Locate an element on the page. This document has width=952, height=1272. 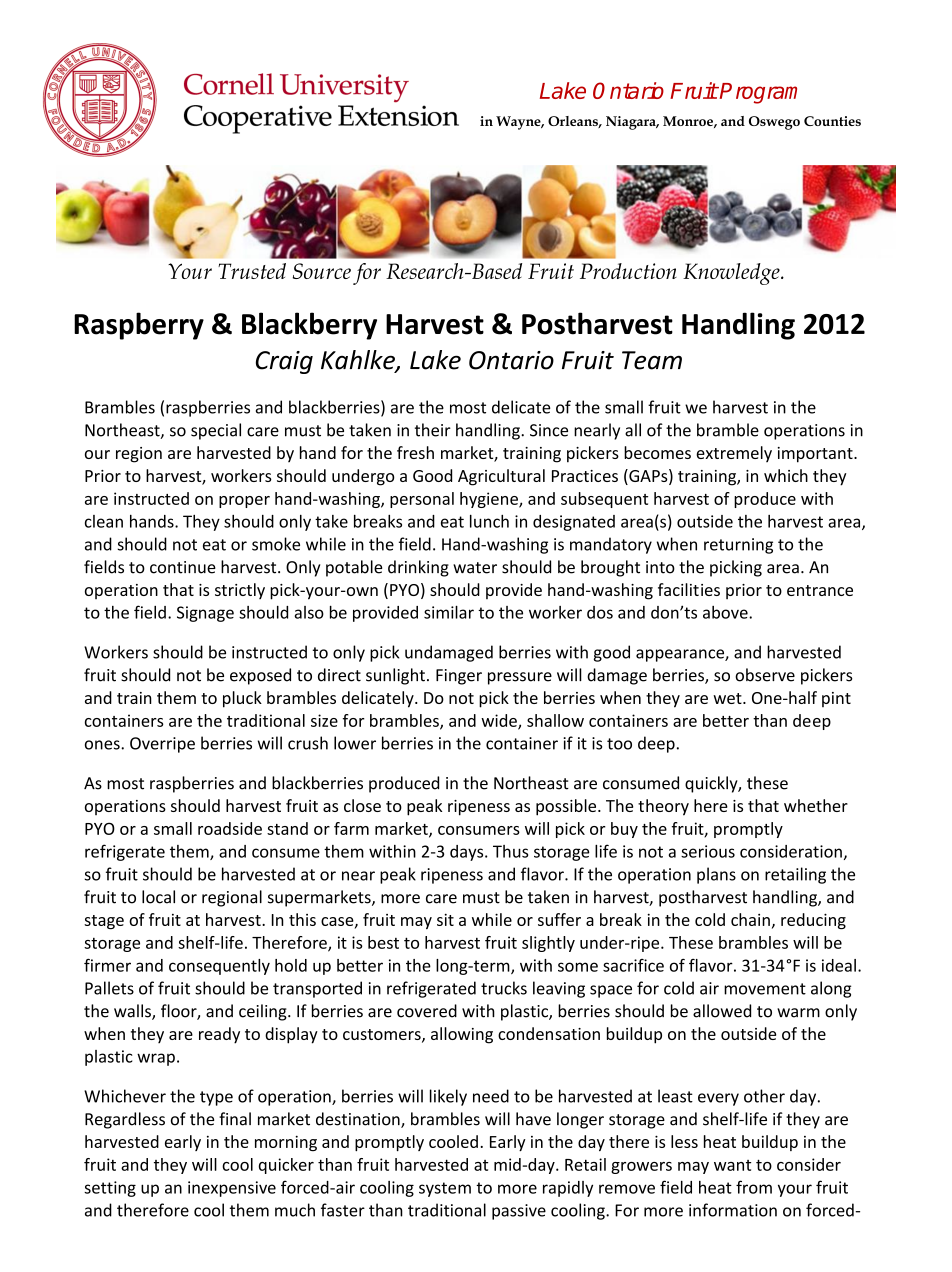
observe is located at coordinates (765, 675).
